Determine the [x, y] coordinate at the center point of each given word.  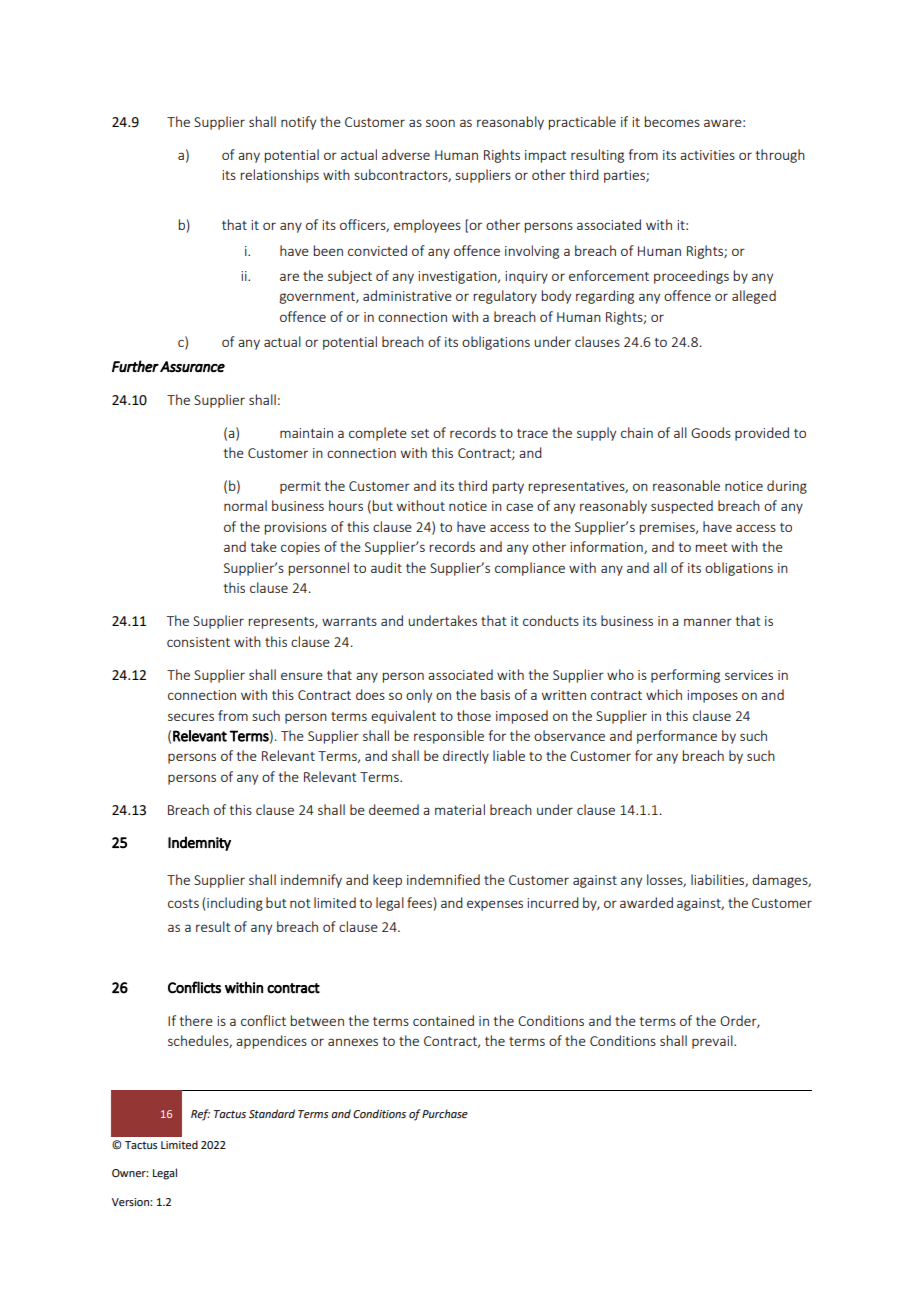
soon [440, 123]
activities [707, 155]
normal [245, 505]
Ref [200, 1115]
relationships [280, 176]
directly [466, 757]
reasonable [686, 485]
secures [191, 717]
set [420, 433]
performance [677, 737]
